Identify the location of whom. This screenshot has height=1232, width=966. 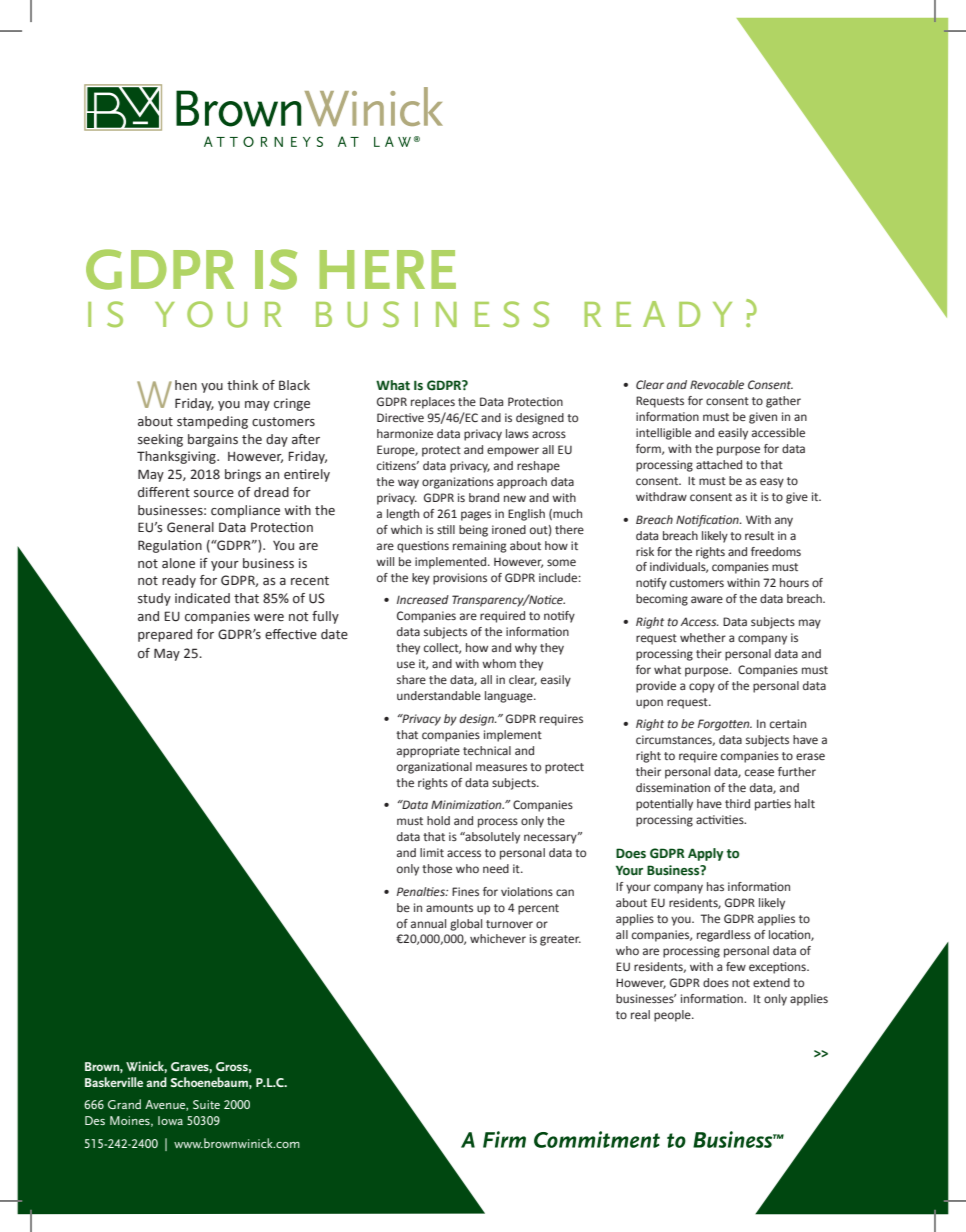
(499, 663).
